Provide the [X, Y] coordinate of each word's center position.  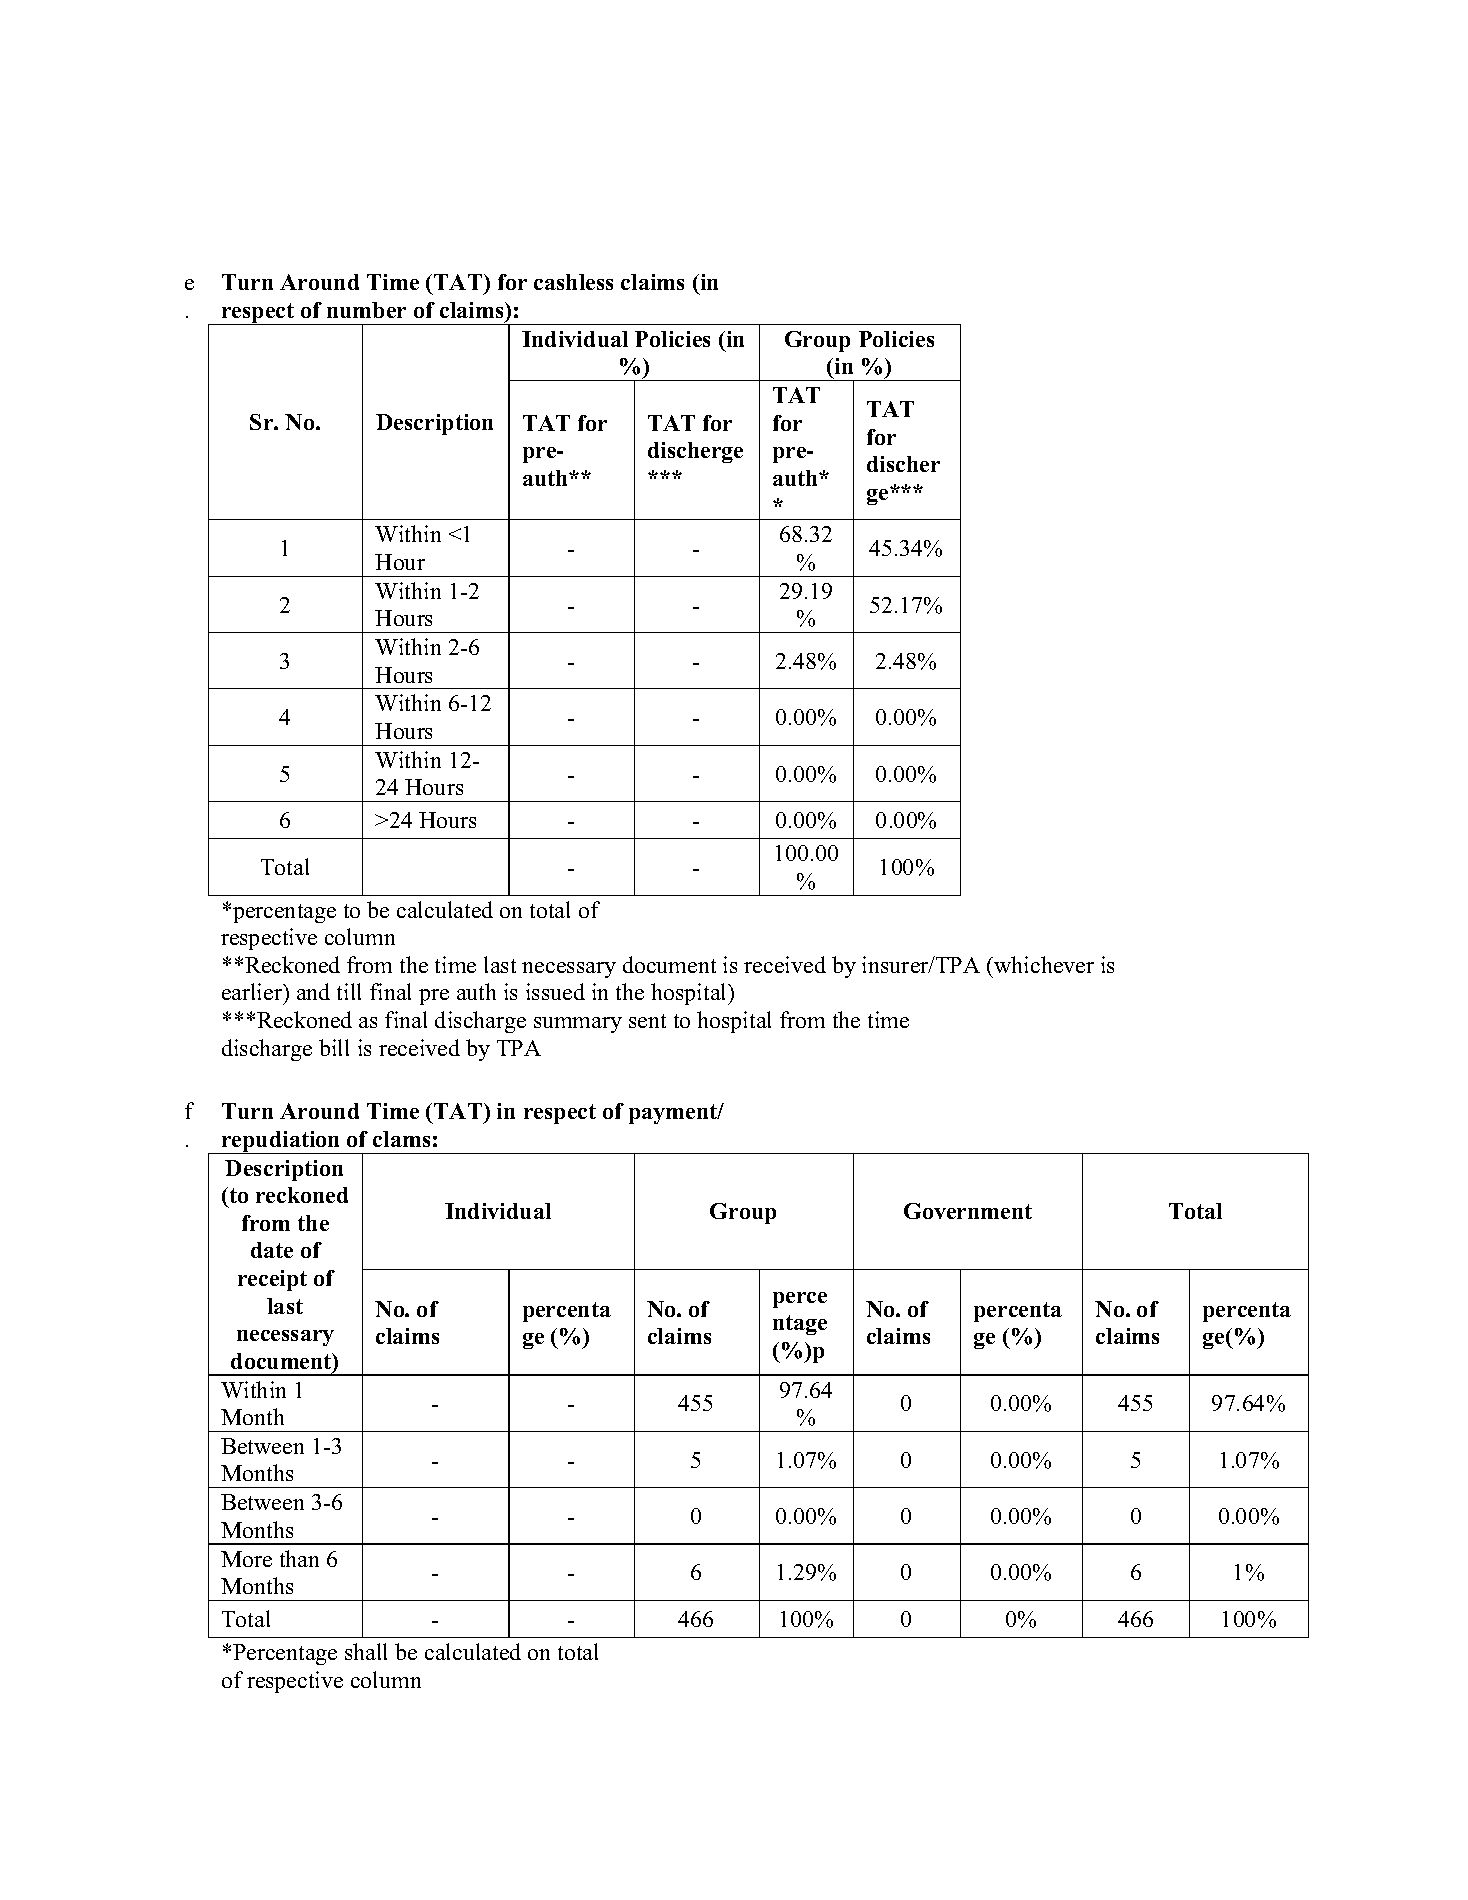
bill [334, 1047]
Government [968, 1211]
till [349, 991]
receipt [272, 1280]
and [313, 991]
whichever [1043, 964]
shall [366, 1651]
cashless [573, 282]
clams [401, 1139]
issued [555, 991]
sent [647, 1021]
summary [578, 1025]
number [366, 310]
